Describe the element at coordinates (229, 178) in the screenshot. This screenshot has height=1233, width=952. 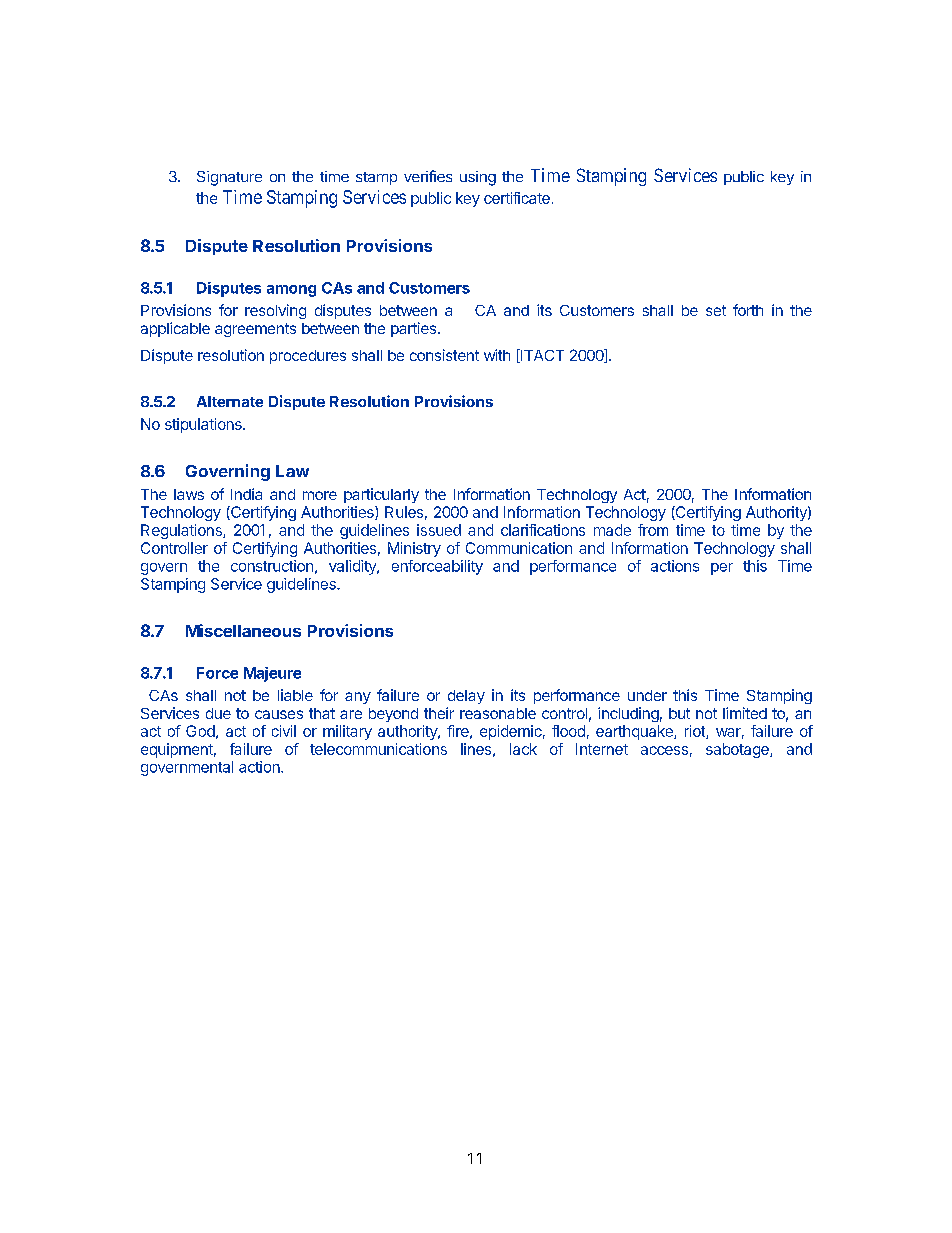
I see `Signature` at that location.
